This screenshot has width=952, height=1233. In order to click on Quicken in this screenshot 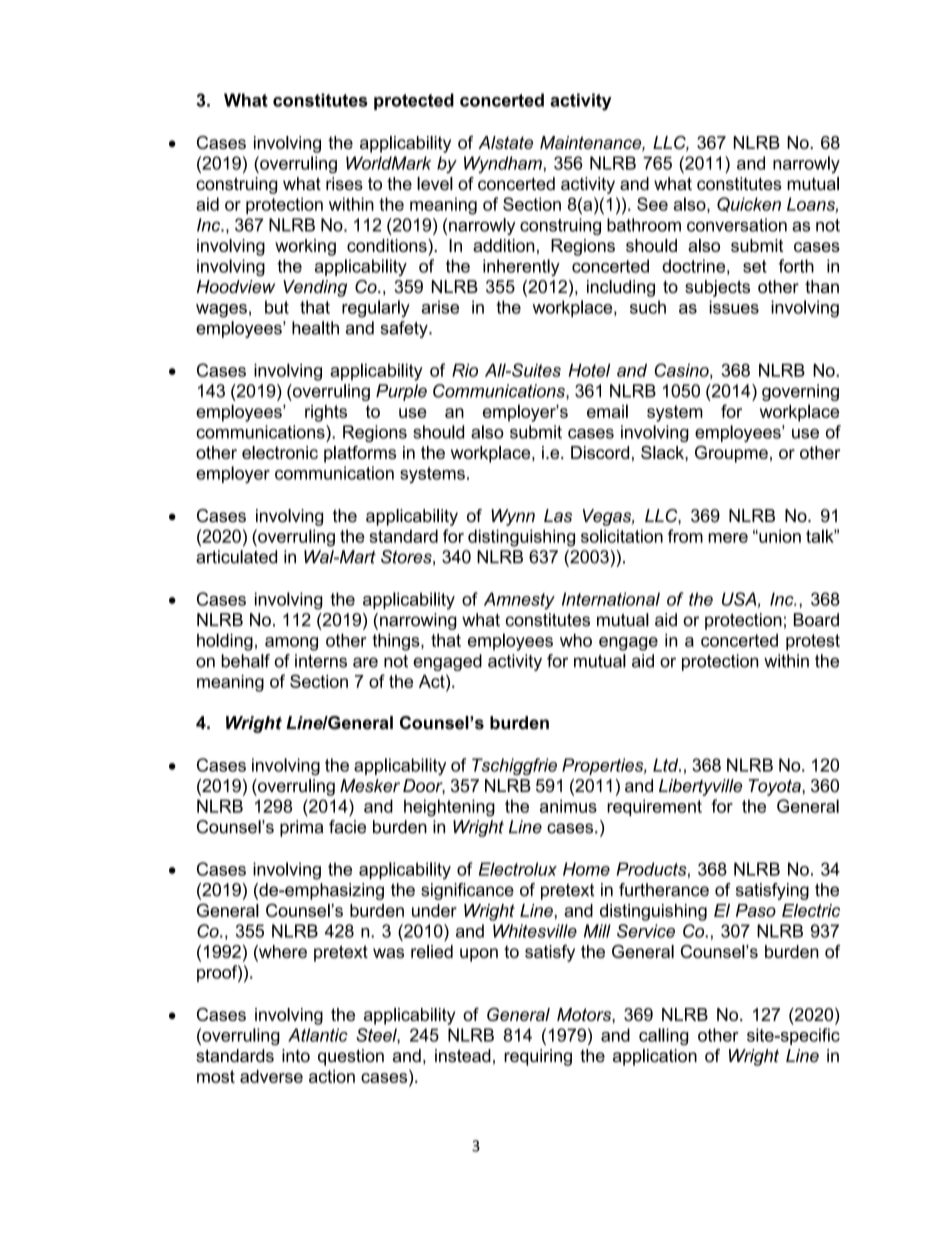, I will do `click(749, 204)`.
